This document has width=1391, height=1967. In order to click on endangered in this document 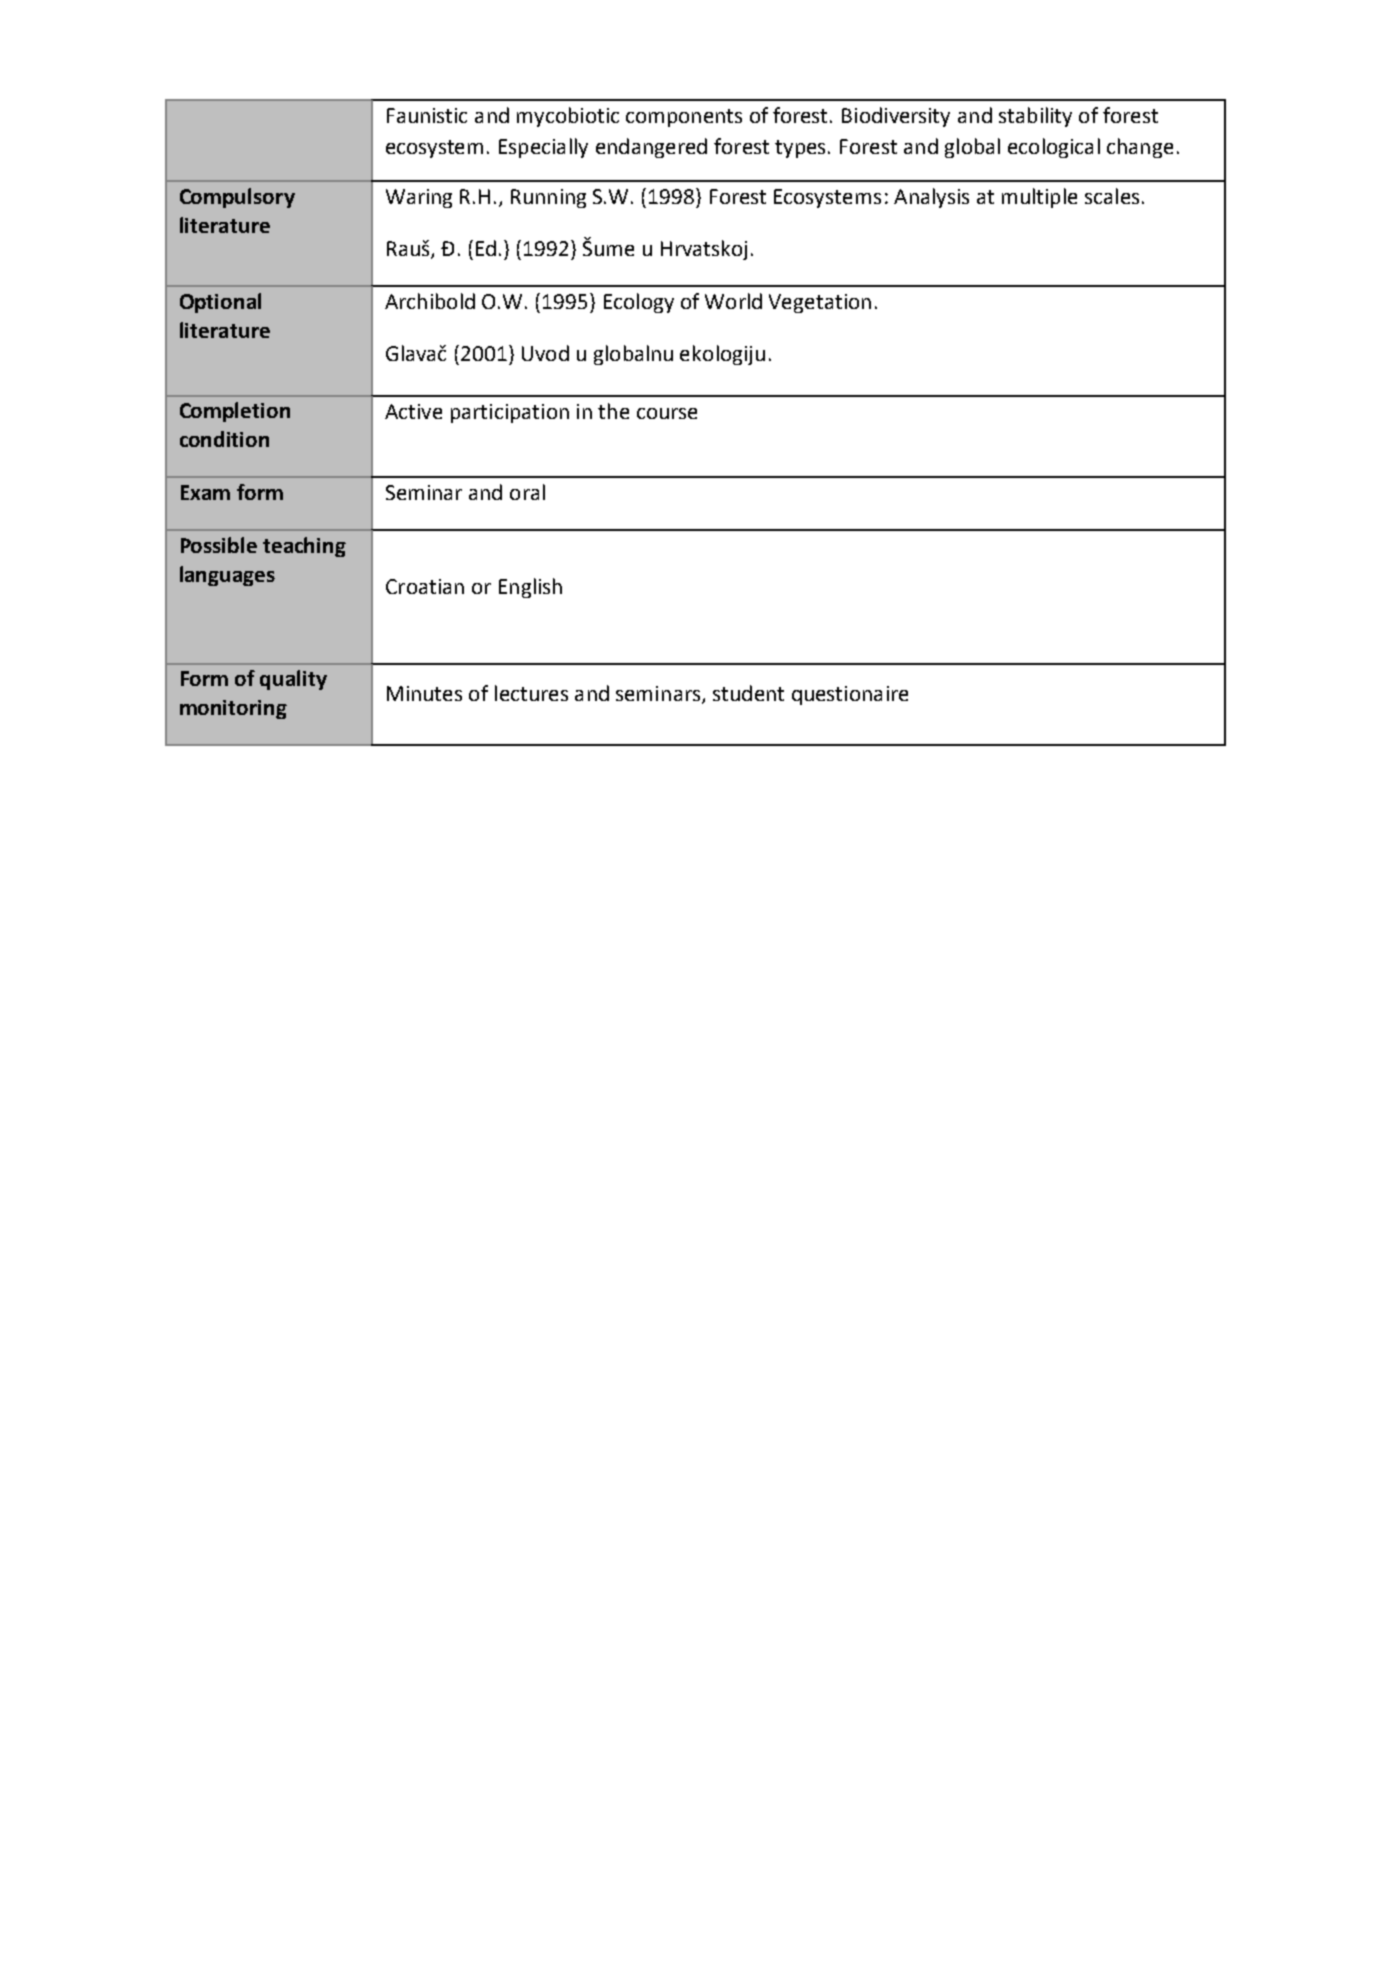, I will do `click(651, 148)`.
